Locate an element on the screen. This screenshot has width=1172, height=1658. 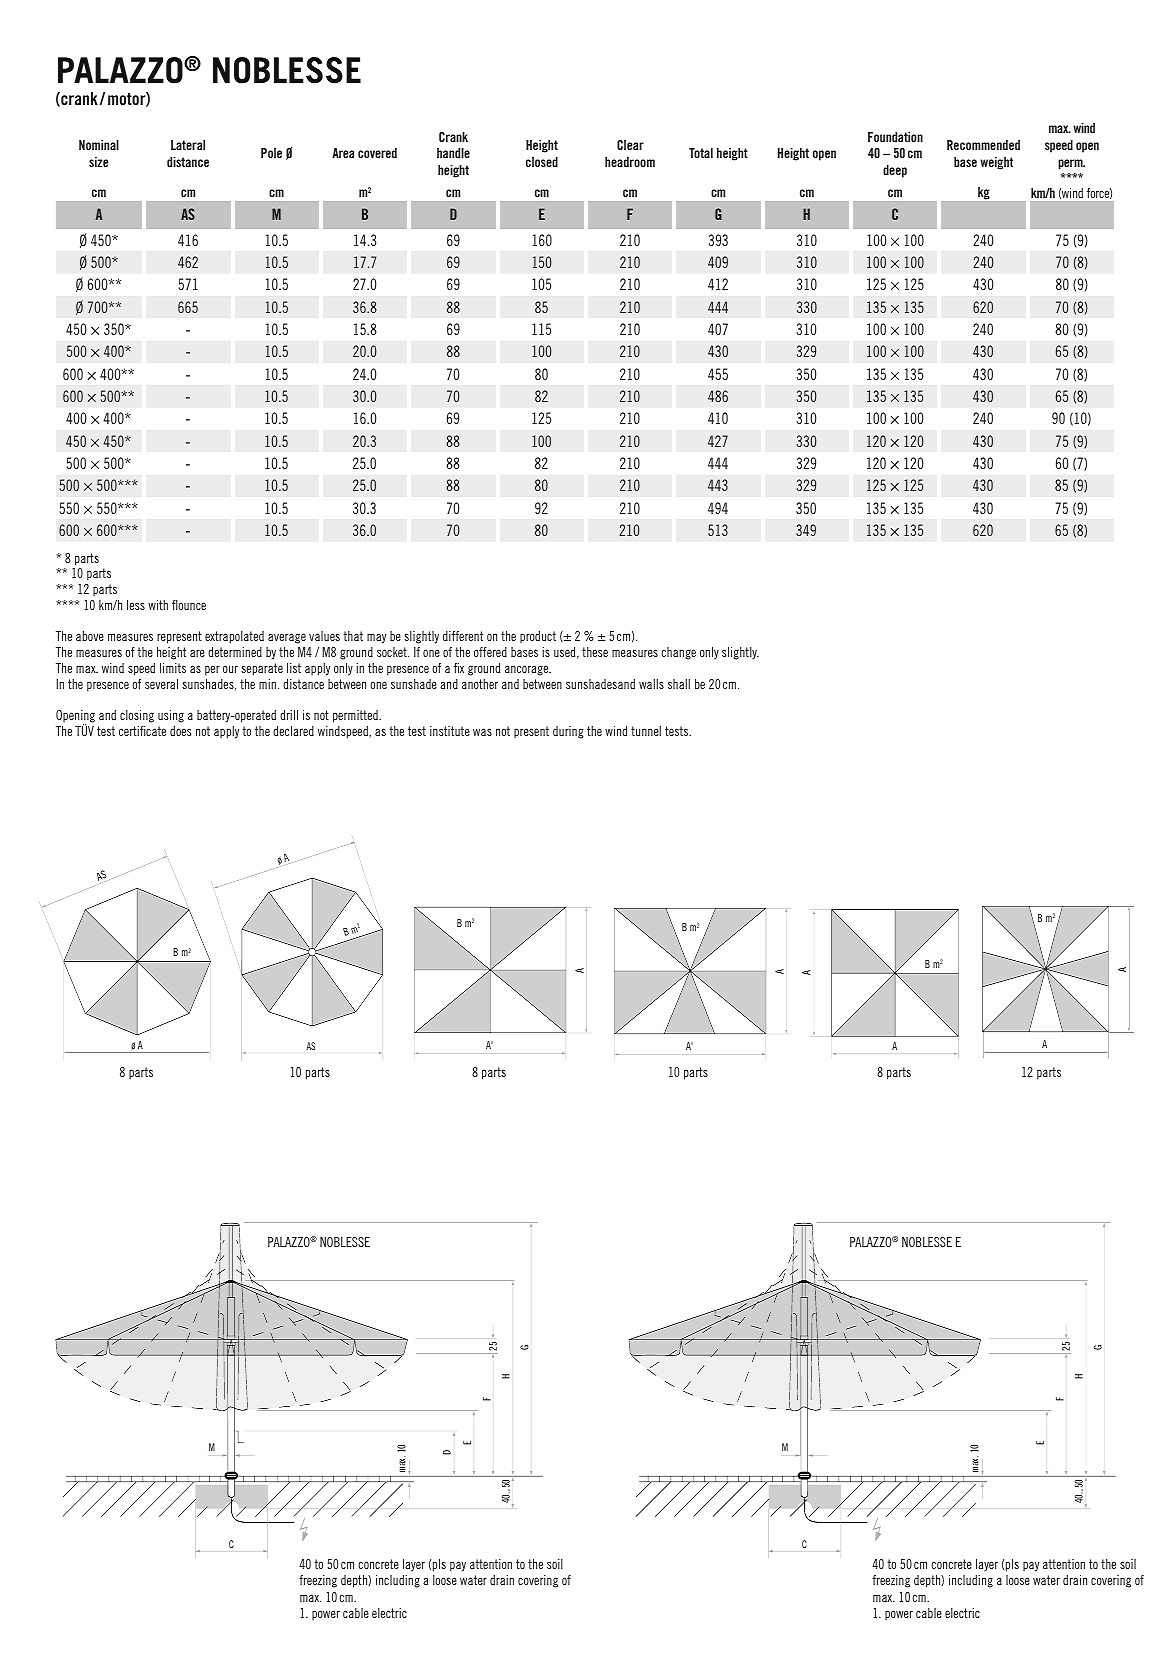
weight is located at coordinates (996, 163).
